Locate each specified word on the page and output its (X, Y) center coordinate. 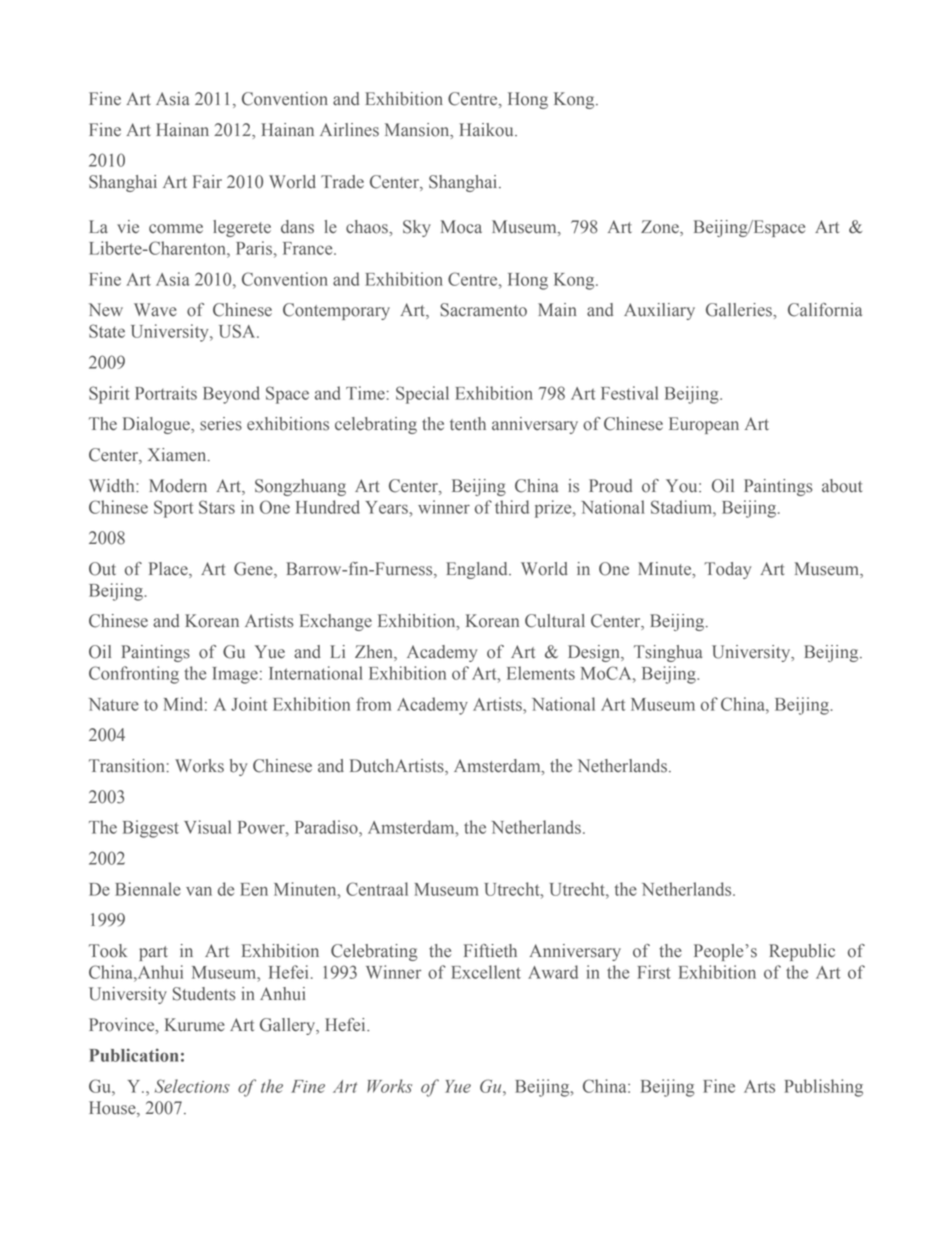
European (704, 425)
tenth (468, 424)
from (373, 704)
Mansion (418, 130)
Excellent (486, 972)
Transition (128, 766)
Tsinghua (668, 653)
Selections (192, 1086)
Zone (661, 228)
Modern (178, 486)
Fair (207, 181)
